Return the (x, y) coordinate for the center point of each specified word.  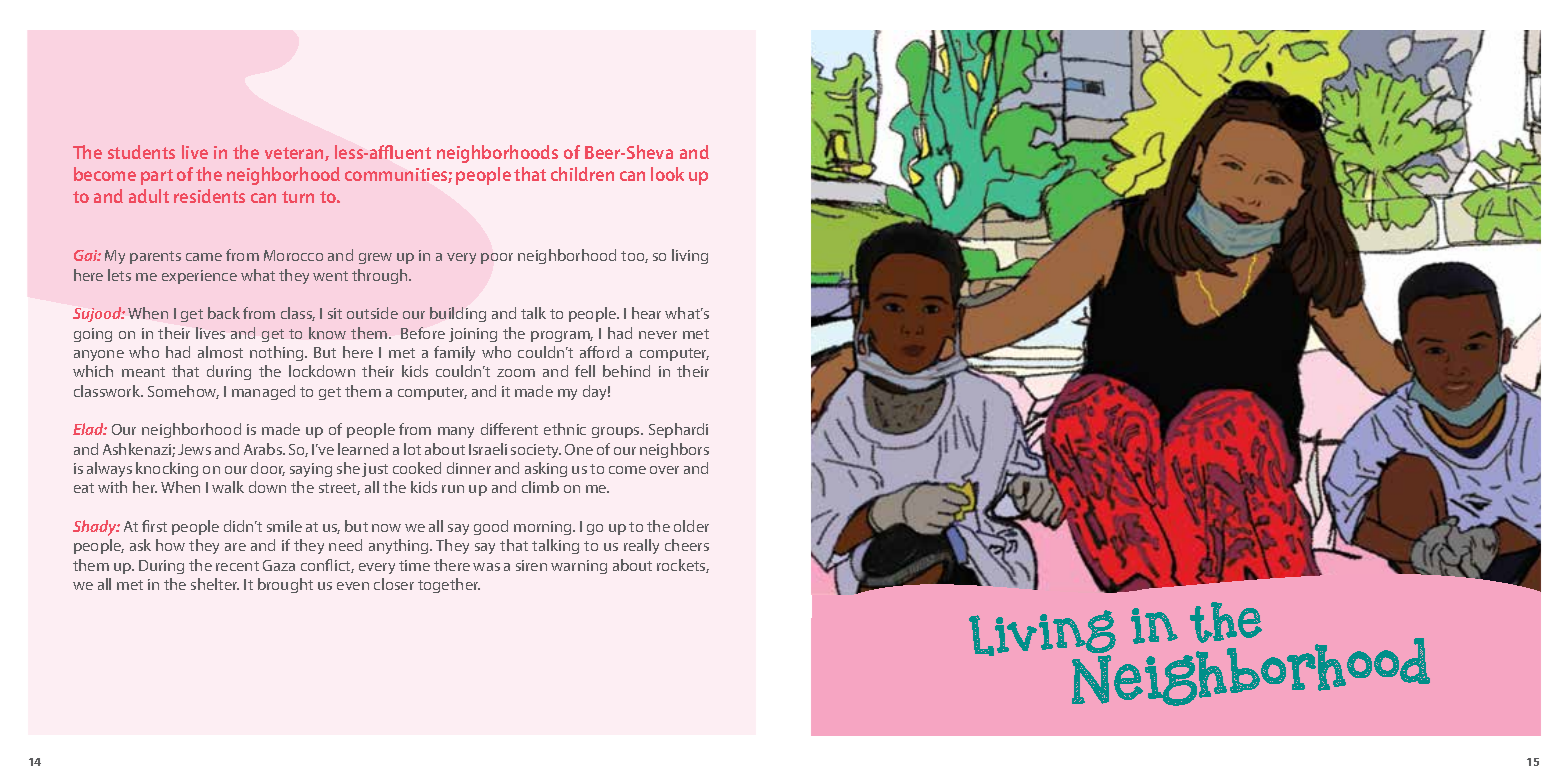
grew (375, 258)
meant (143, 372)
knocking (167, 469)
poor (497, 258)
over (664, 470)
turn (298, 197)
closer (394, 584)
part (157, 177)
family (454, 353)
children (582, 174)
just (375, 470)
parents (155, 257)
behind (626, 371)
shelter (215, 584)
